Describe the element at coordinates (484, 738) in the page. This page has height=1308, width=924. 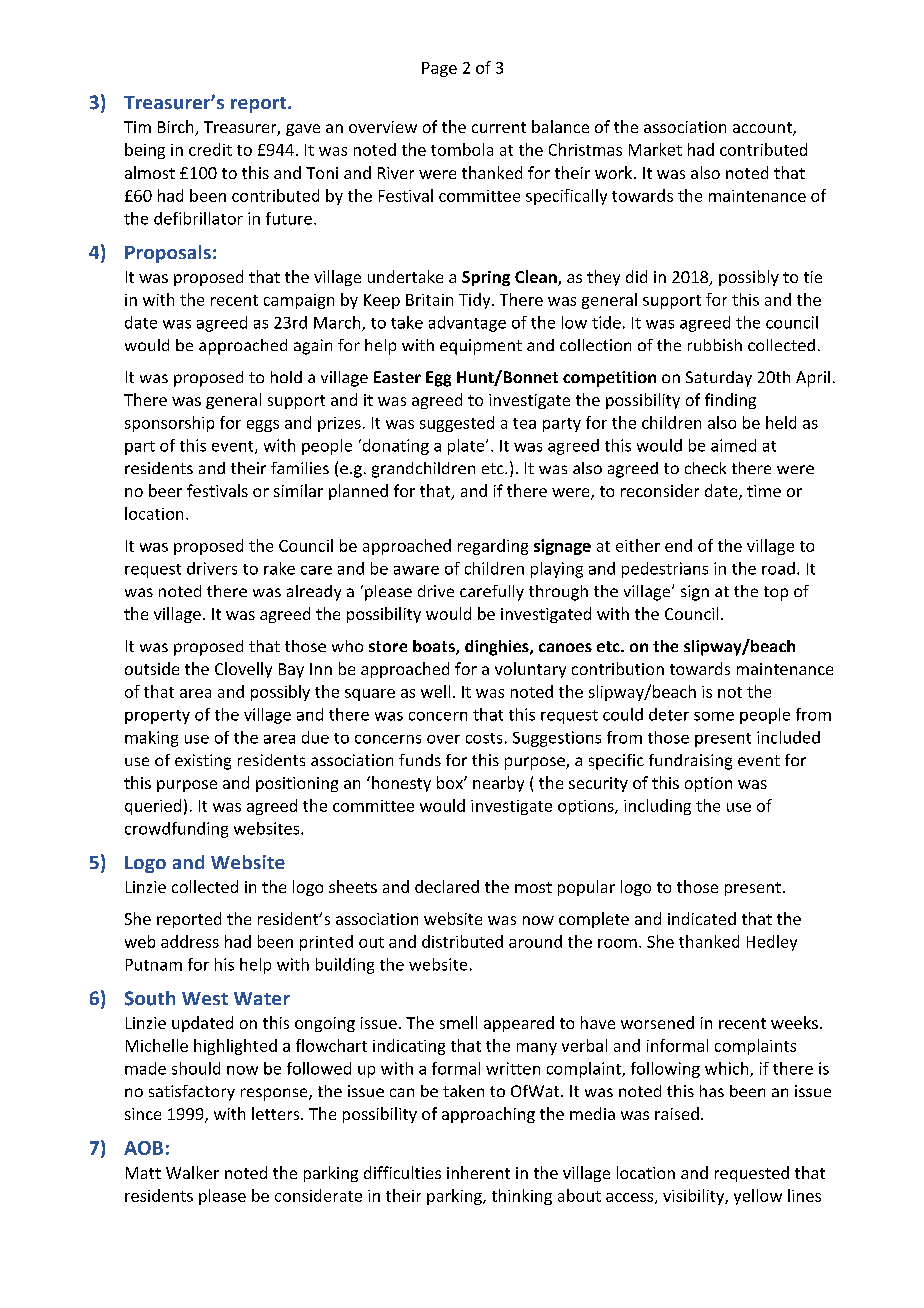
I see `costs` at that location.
